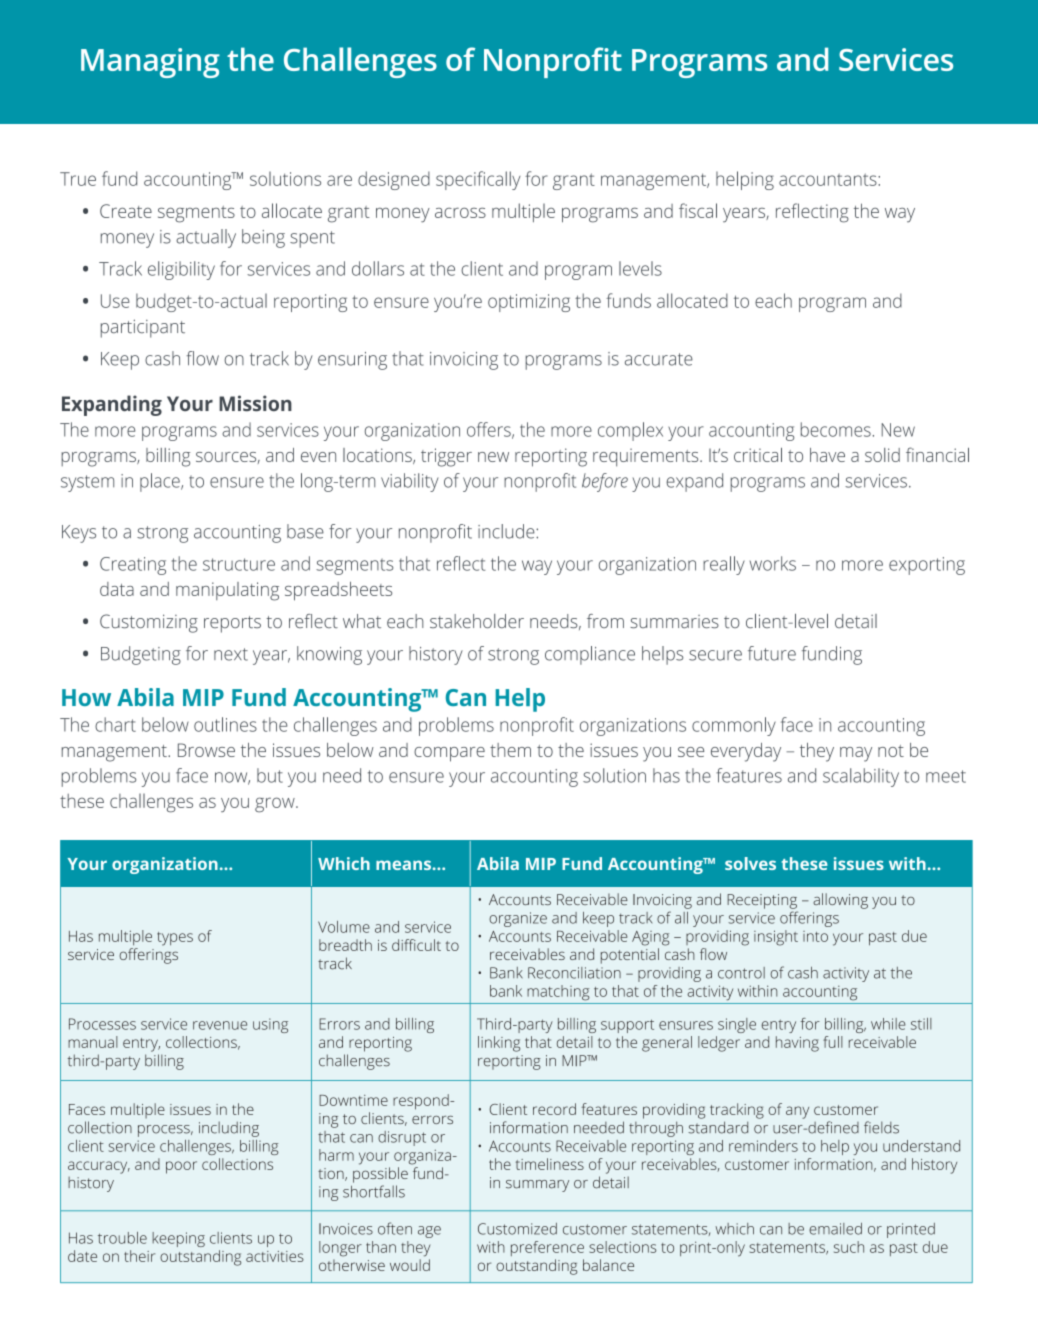 This screenshot has height=1343, width=1038. Describe the element at coordinates (558, 993) in the screenshot. I see `matching` at that location.
